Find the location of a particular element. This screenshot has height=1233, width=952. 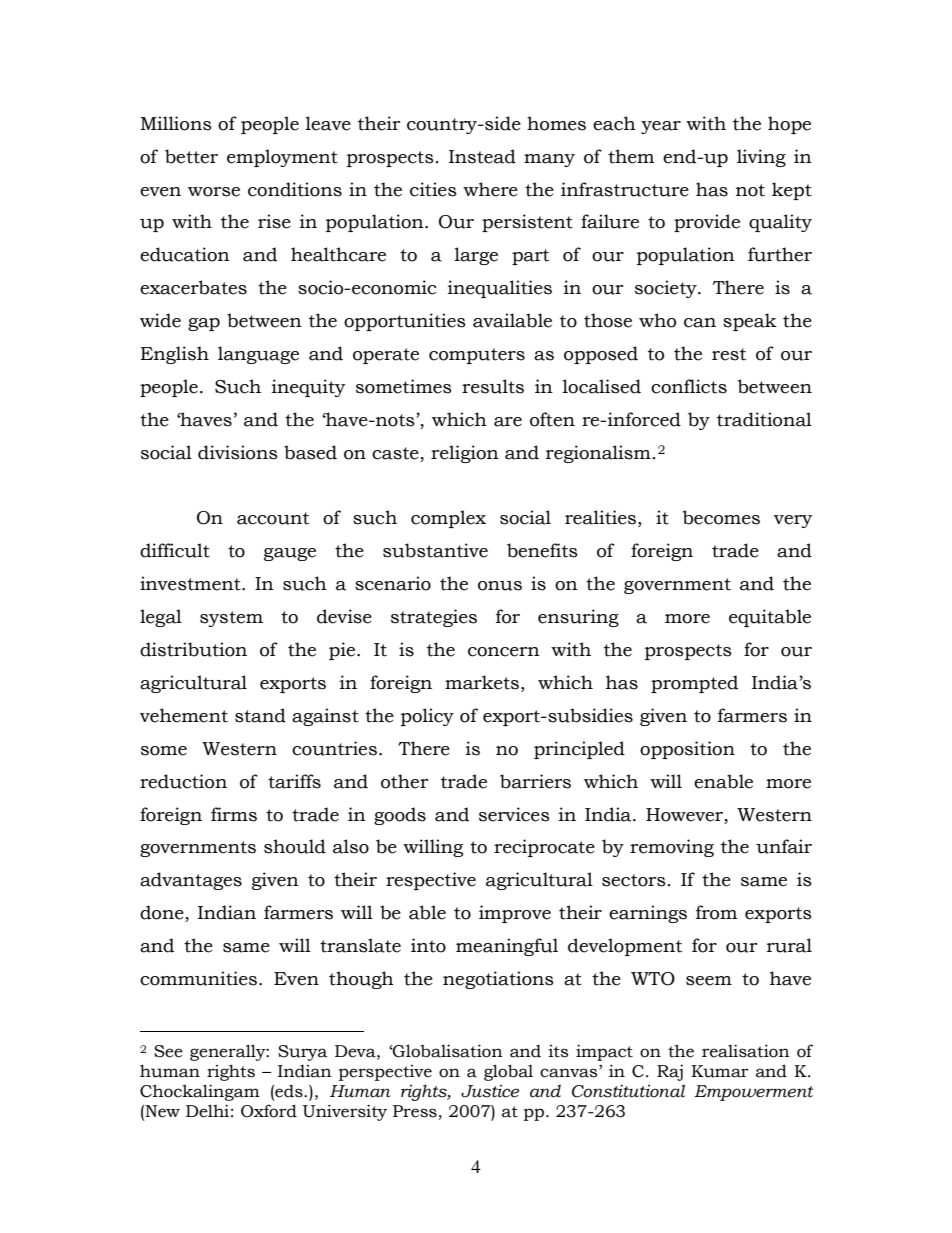

Oxford is located at coordinates (269, 1111).
